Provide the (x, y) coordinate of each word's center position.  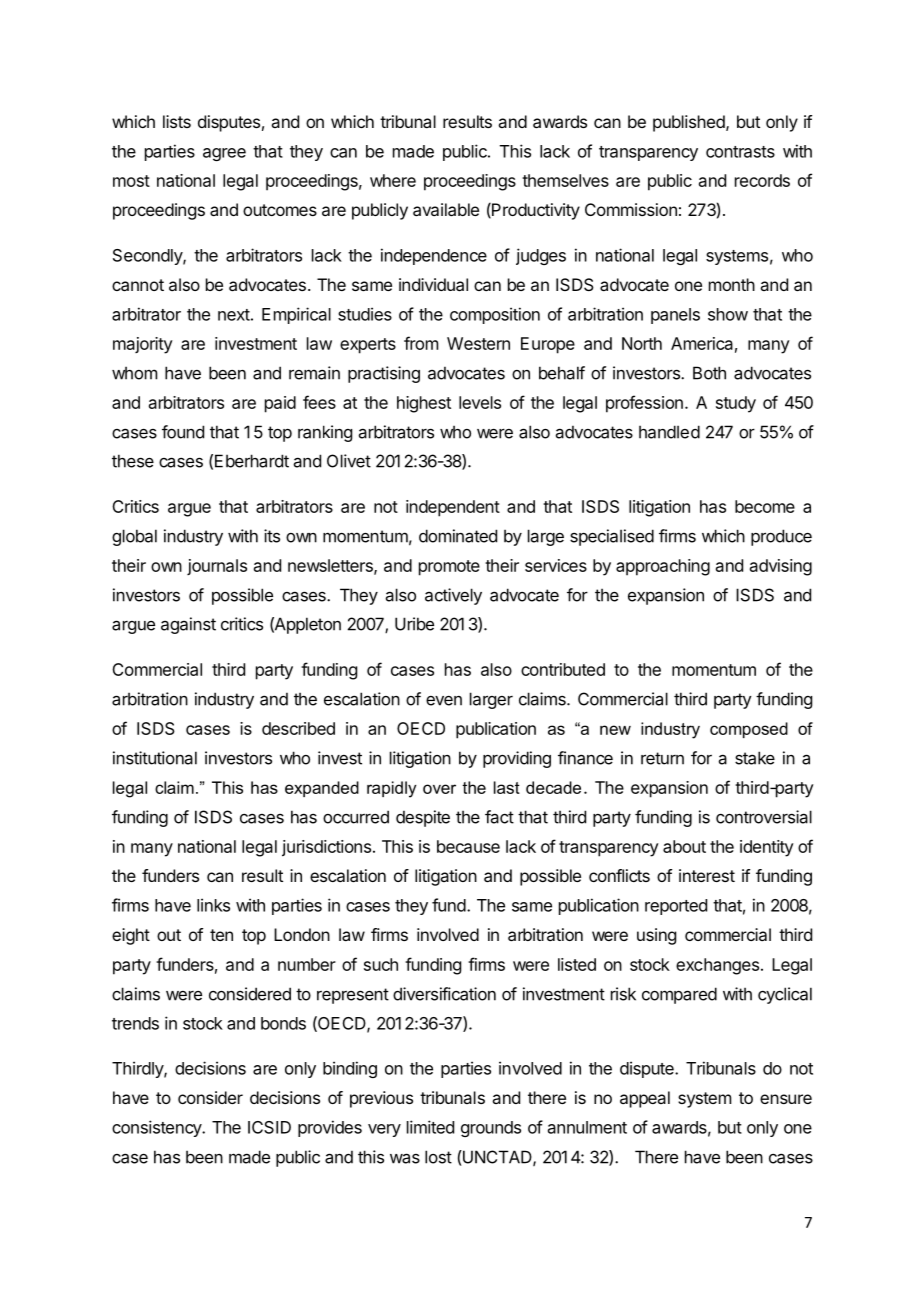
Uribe (414, 624)
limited (430, 1127)
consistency (157, 1128)
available (446, 209)
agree (224, 154)
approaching (663, 567)
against (188, 625)
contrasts (740, 152)
